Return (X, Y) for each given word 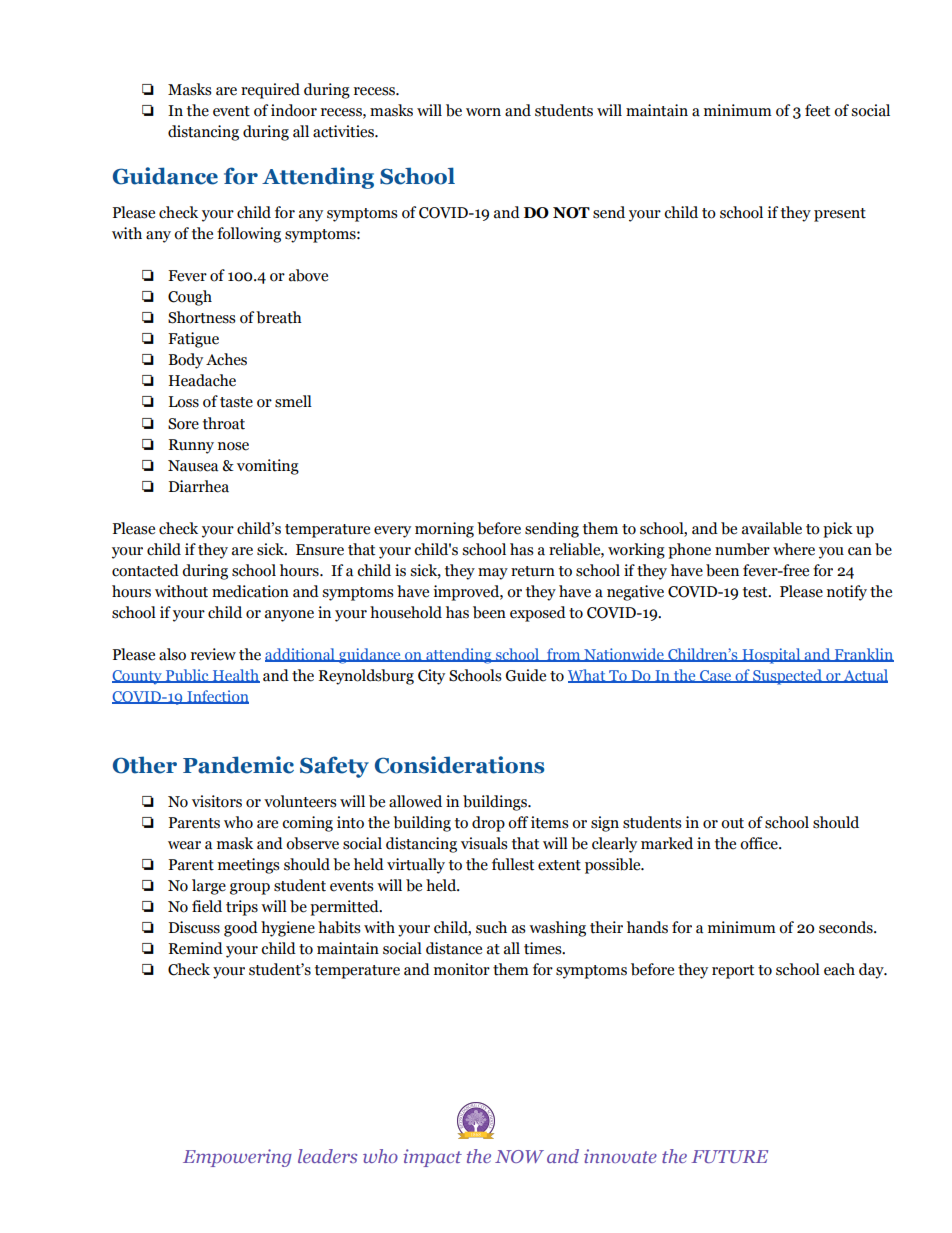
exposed (538, 614)
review (213, 654)
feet (817, 110)
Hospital (771, 656)
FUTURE (729, 1156)
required (270, 91)
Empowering (237, 1158)
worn (483, 112)
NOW (519, 1156)
